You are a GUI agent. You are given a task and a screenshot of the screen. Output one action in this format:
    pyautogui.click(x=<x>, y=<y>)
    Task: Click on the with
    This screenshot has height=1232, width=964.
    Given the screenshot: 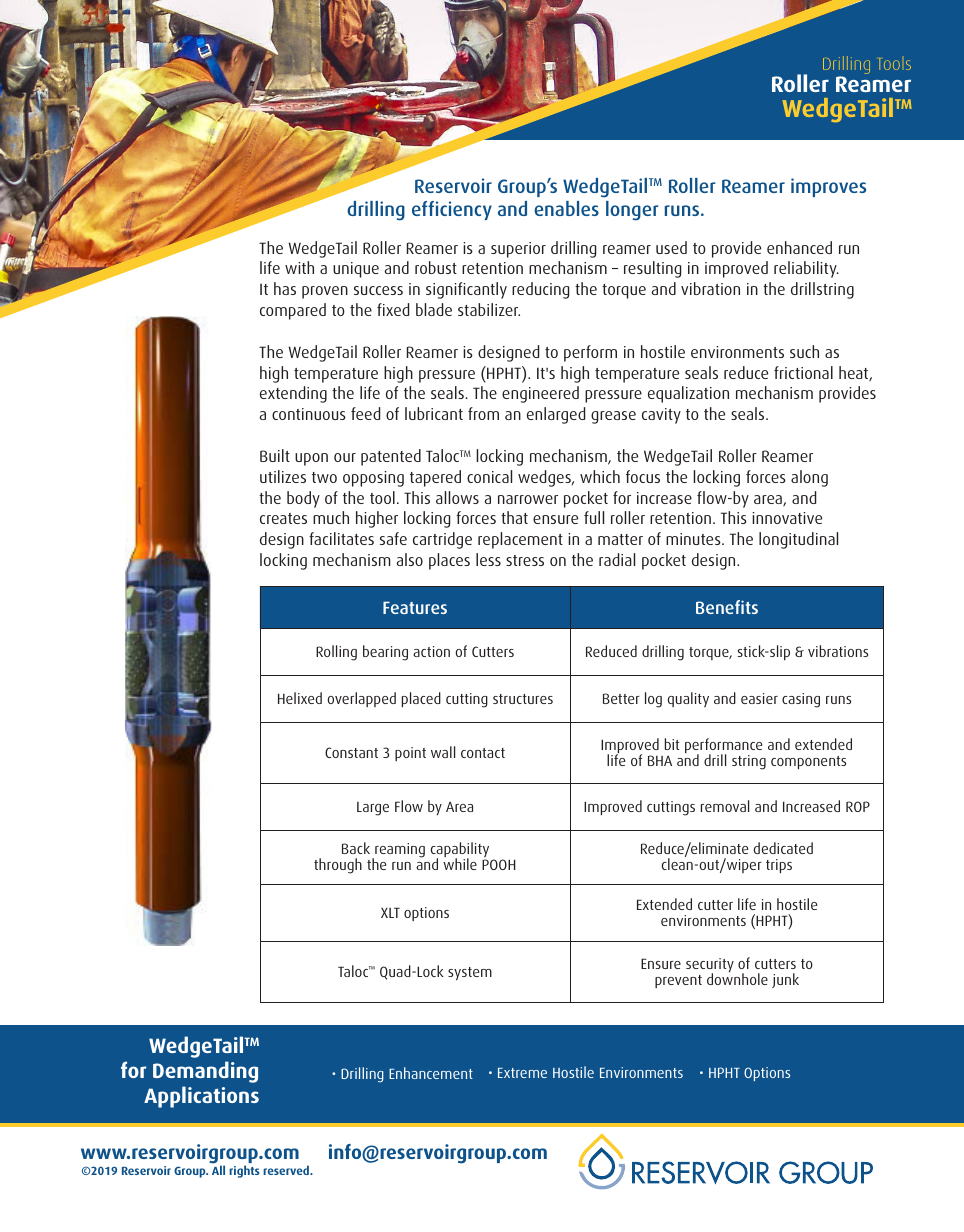 What is the action you would take?
    pyautogui.click(x=299, y=267)
